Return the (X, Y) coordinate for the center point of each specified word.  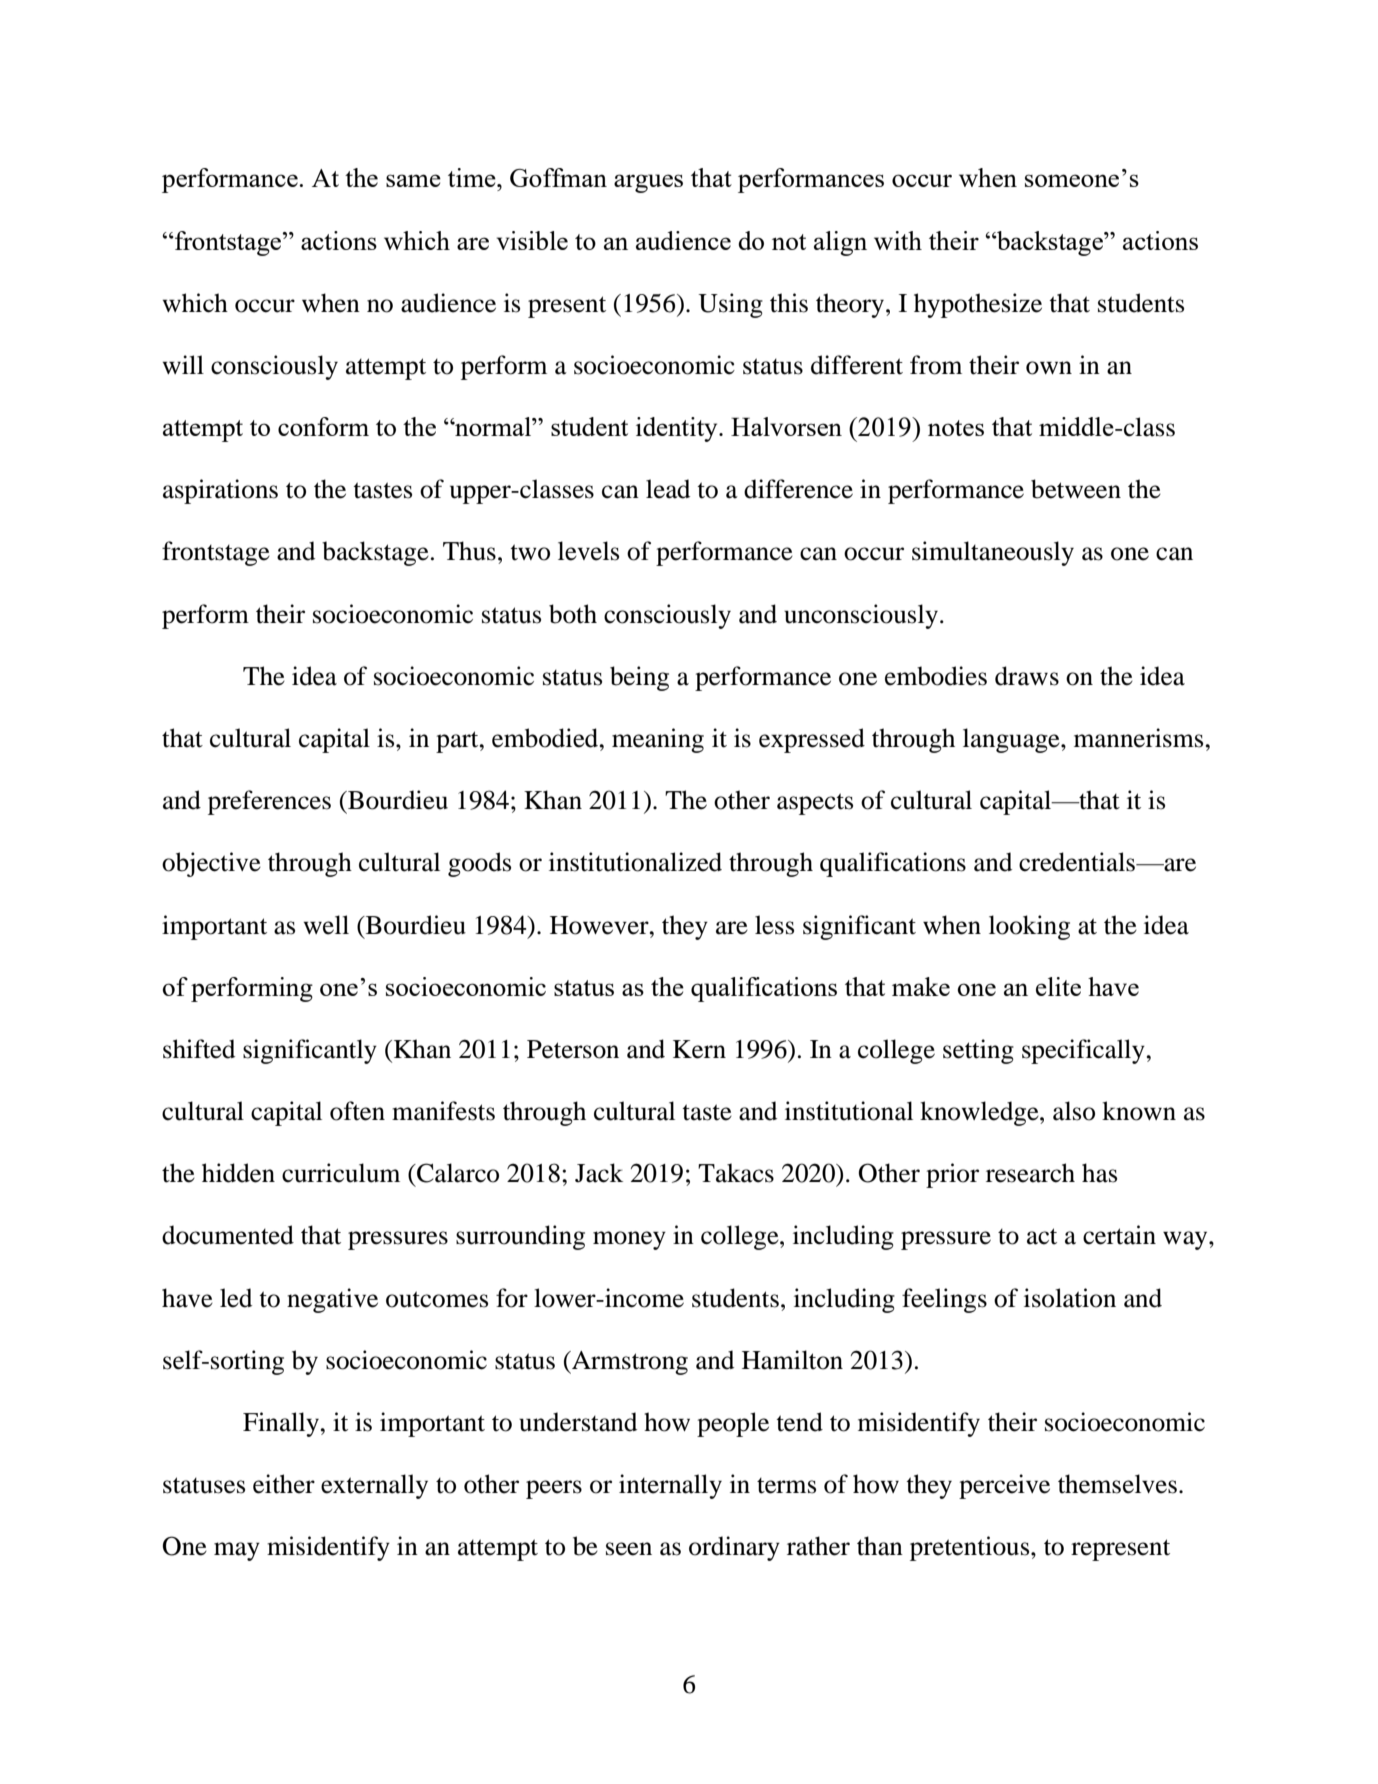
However (600, 925)
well (326, 925)
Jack (599, 1173)
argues (648, 183)
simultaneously (993, 553)
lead (668, 489)
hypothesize (978, 305)
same (413, 180)
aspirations (220, 491)
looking (1029, 927)
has (1099, 1173)
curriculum (341, 1173)
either (284, 1484)
